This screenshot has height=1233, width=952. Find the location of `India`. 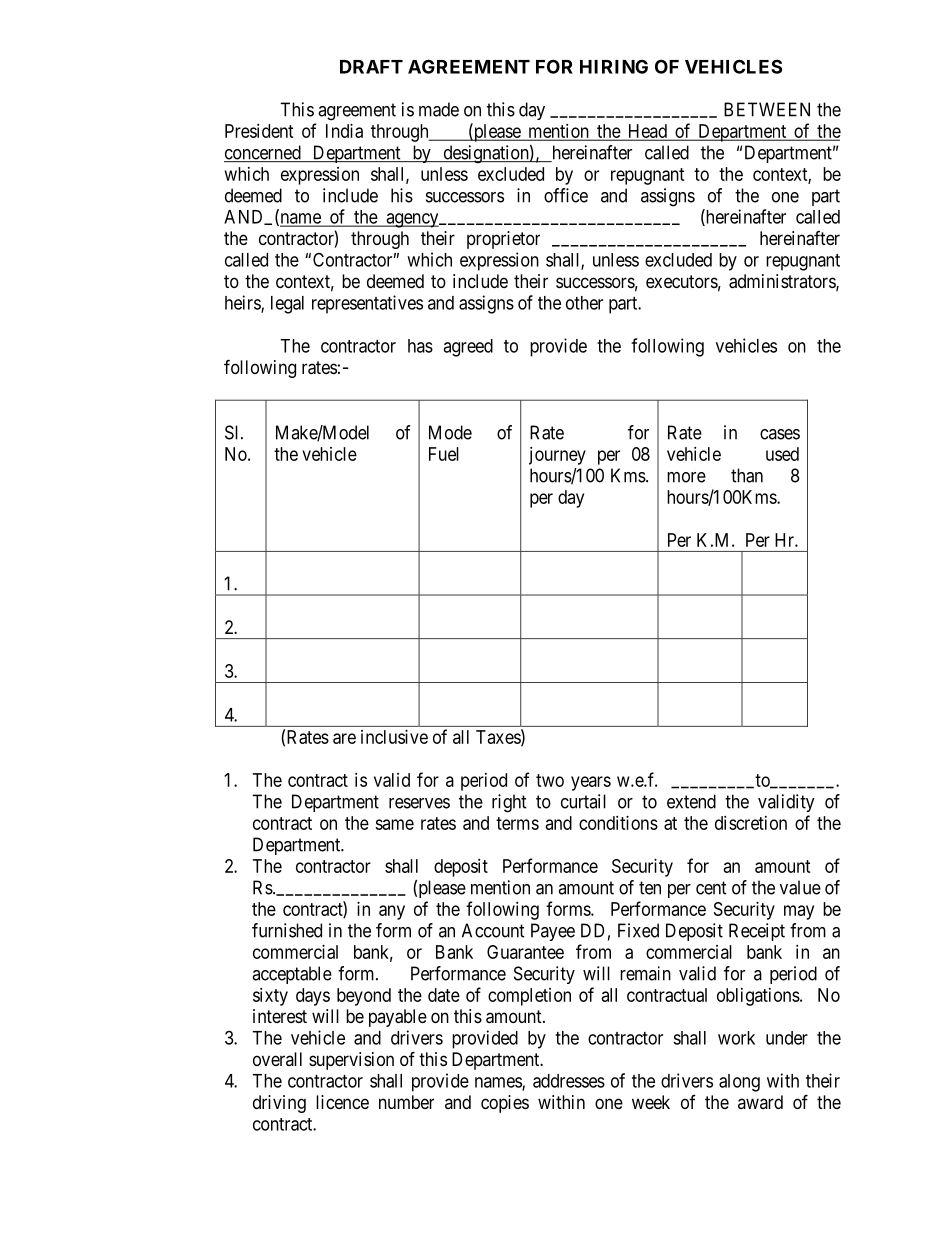

India is located at coordinates (344, 131).
